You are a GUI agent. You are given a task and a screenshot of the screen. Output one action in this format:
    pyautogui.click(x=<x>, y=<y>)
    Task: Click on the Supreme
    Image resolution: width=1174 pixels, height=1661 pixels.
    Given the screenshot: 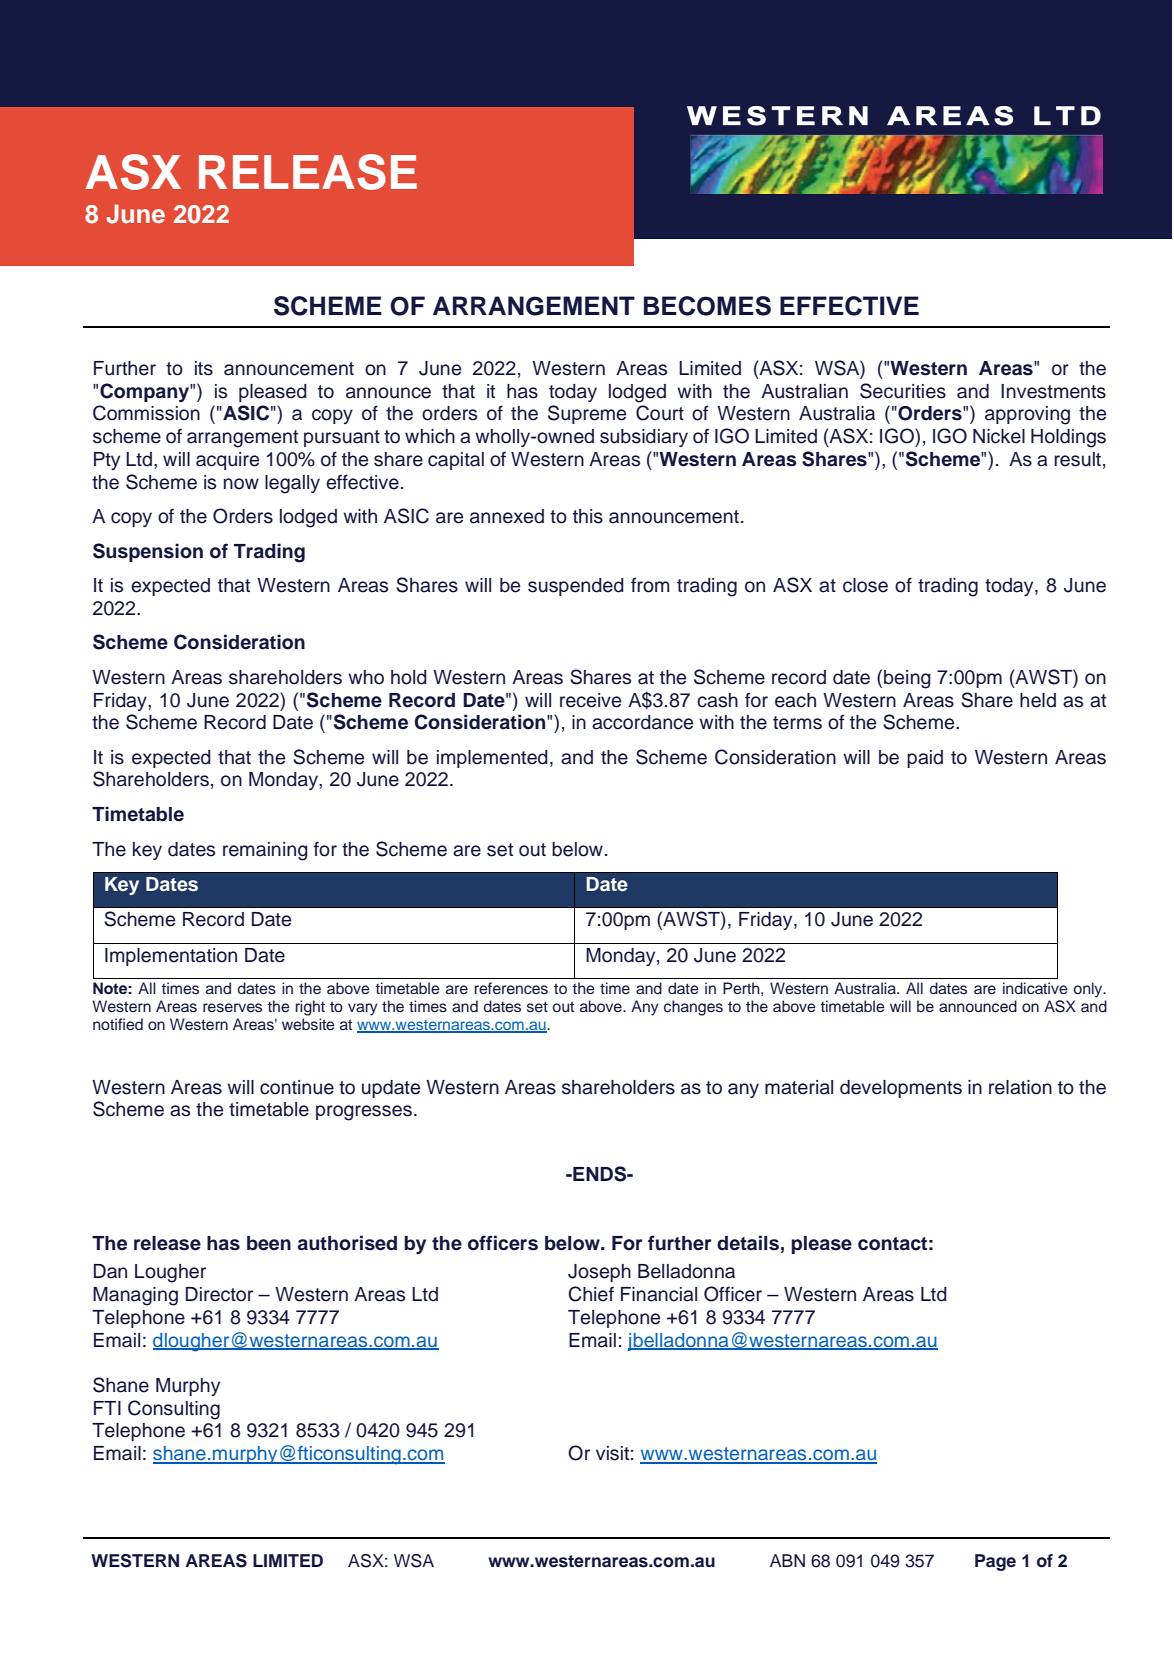 What is the action you would take?
    pyautogui.click(x=587, y=414)
